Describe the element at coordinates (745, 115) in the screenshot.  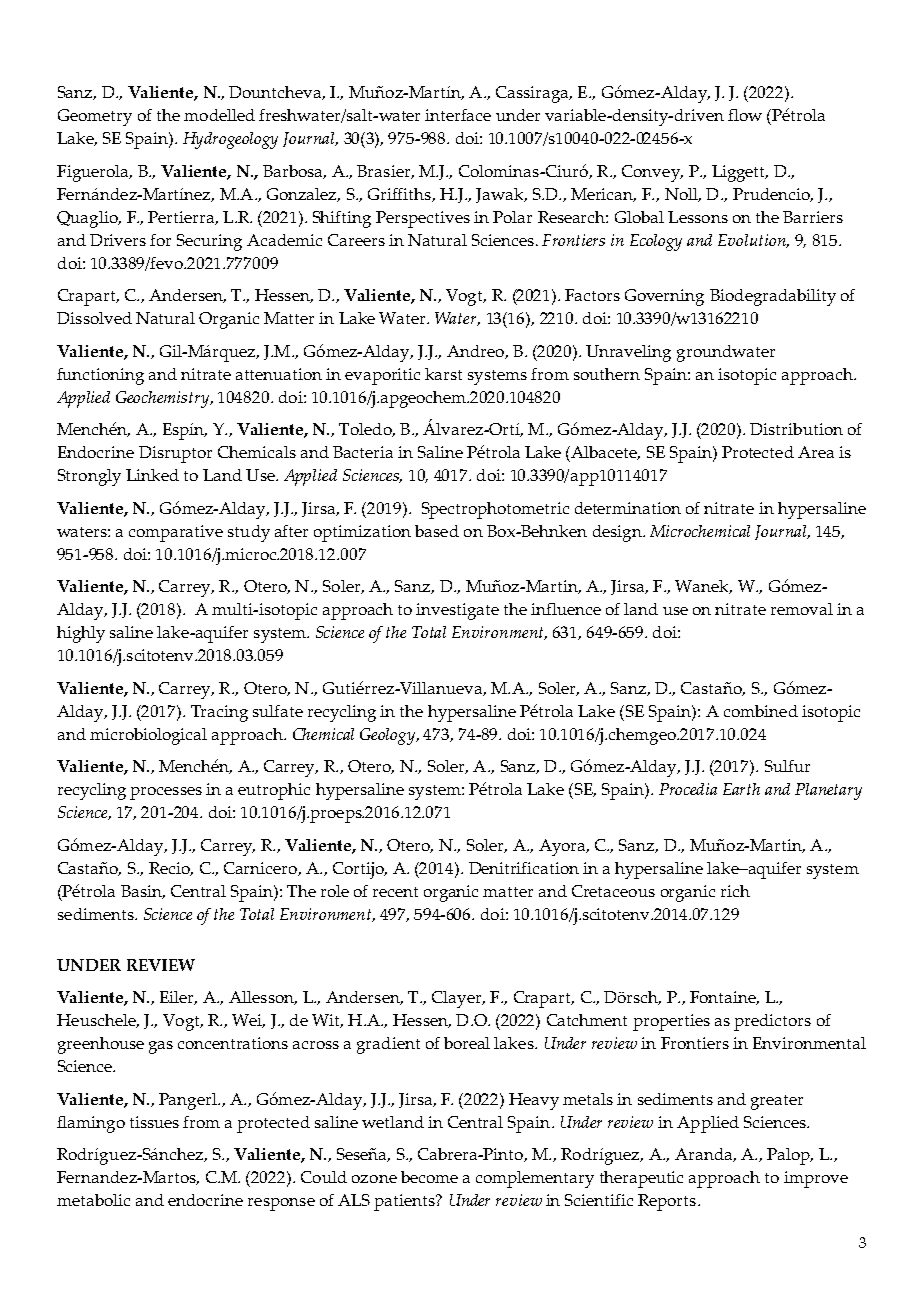
I see `flow` at that location.
